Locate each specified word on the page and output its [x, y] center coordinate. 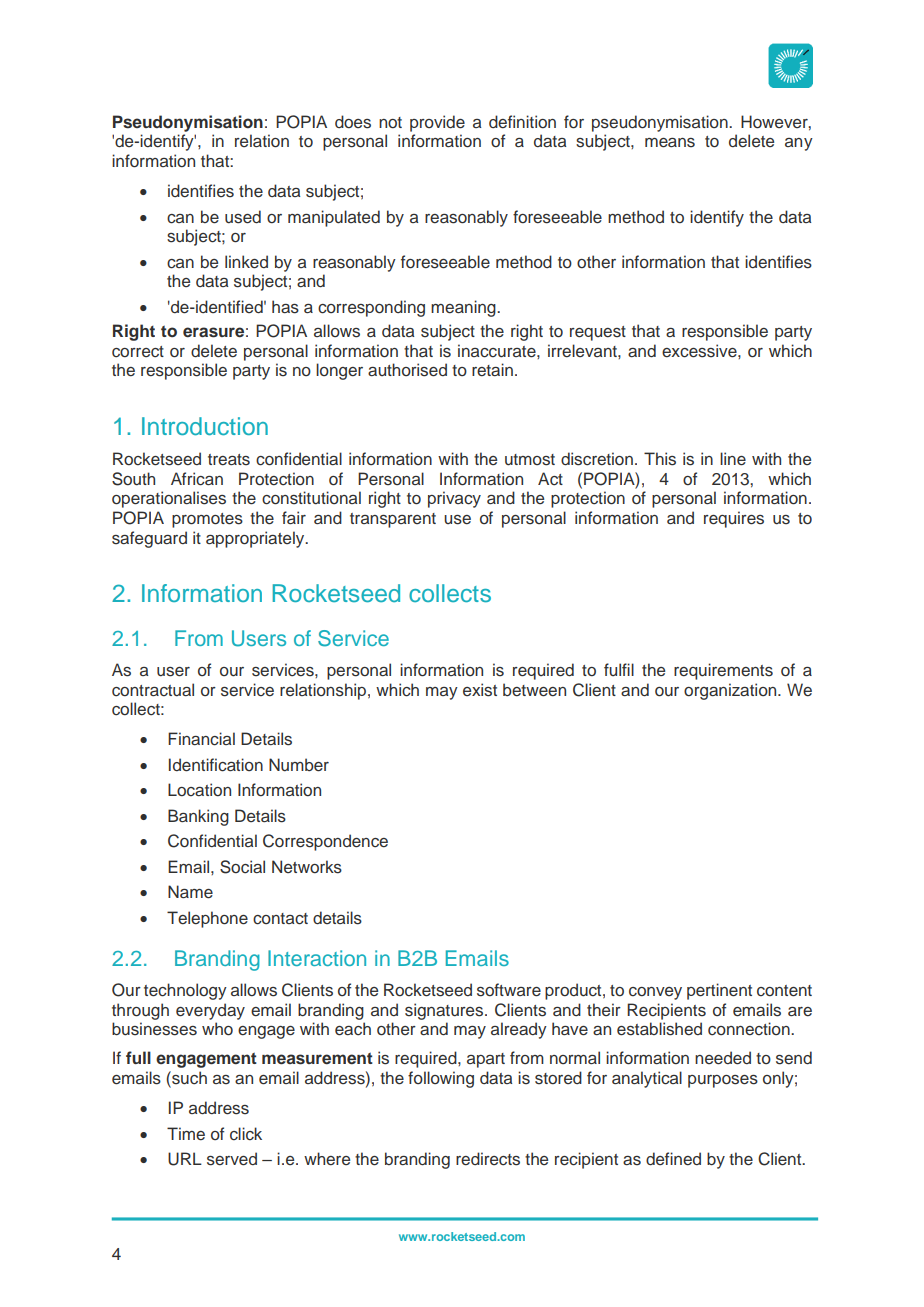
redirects [488, 1159]
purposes [723, 1081]
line [733, 459]
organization [731, 691]
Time [186, 1134]
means [670, 143]
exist [480, 690]
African [197, 479]
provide [437, 123]
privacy [454, 499]
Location [199, 789]
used [243, 217]
